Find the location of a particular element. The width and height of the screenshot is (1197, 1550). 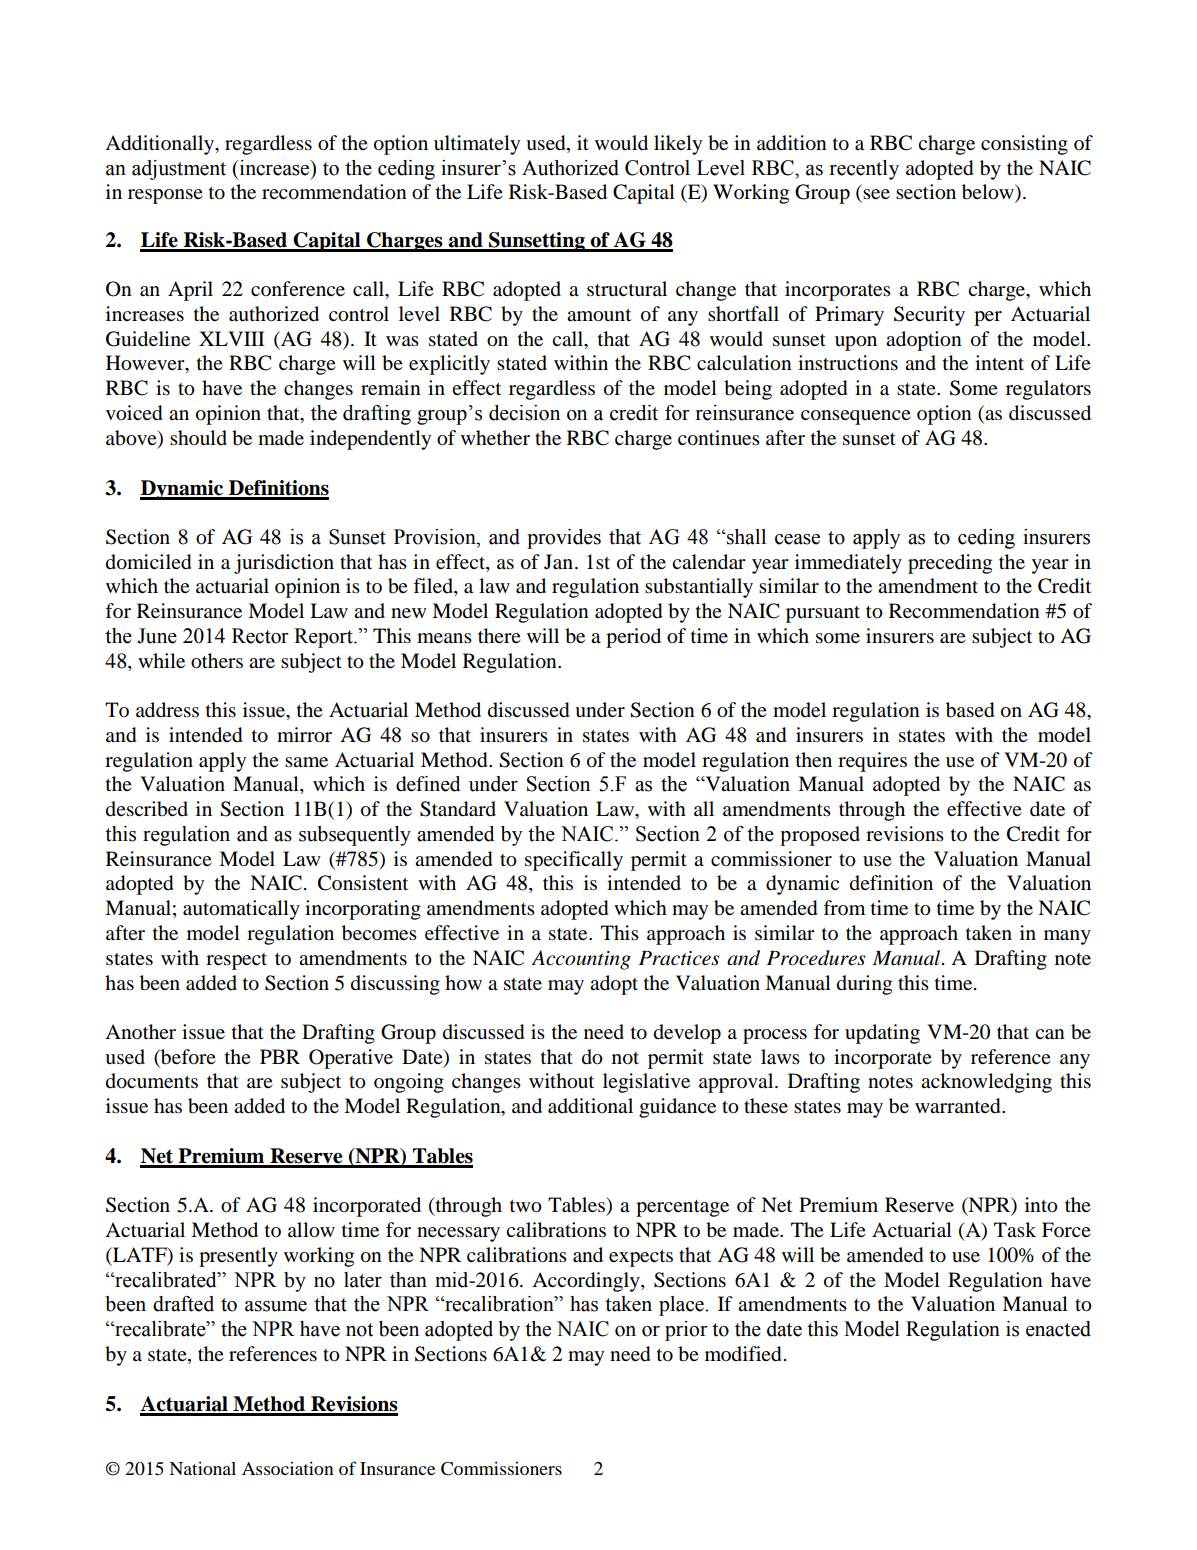

requires is located at coordinates (872, 762).
